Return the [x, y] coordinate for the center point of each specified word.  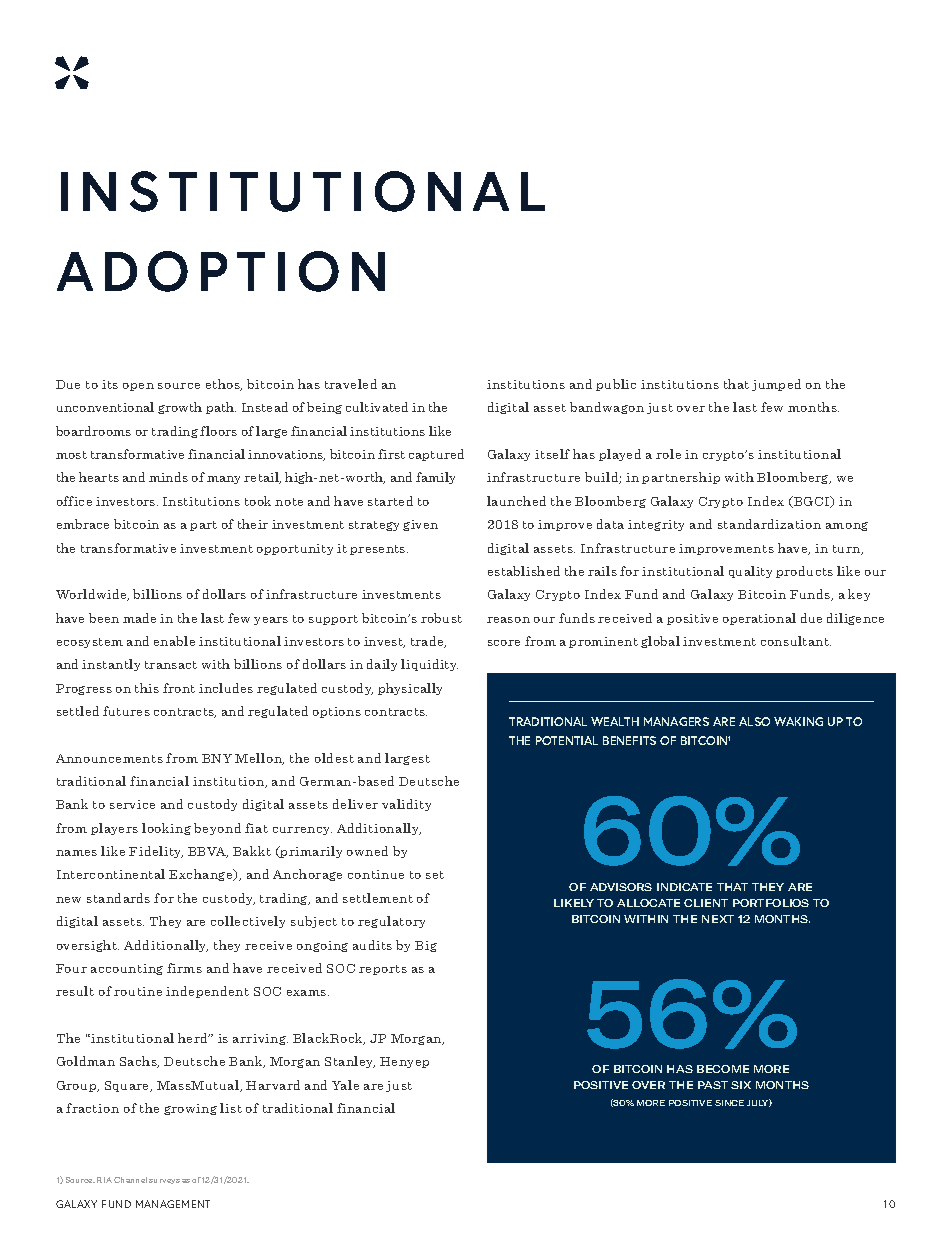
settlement [378, 898]
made [139, 618]
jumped [776, 385]
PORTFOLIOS [771, 903]
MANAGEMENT [173, 1204]
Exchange [202, 875]
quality [750, 572]
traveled [351, 384]
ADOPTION [221, 271]
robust [441, 618]
